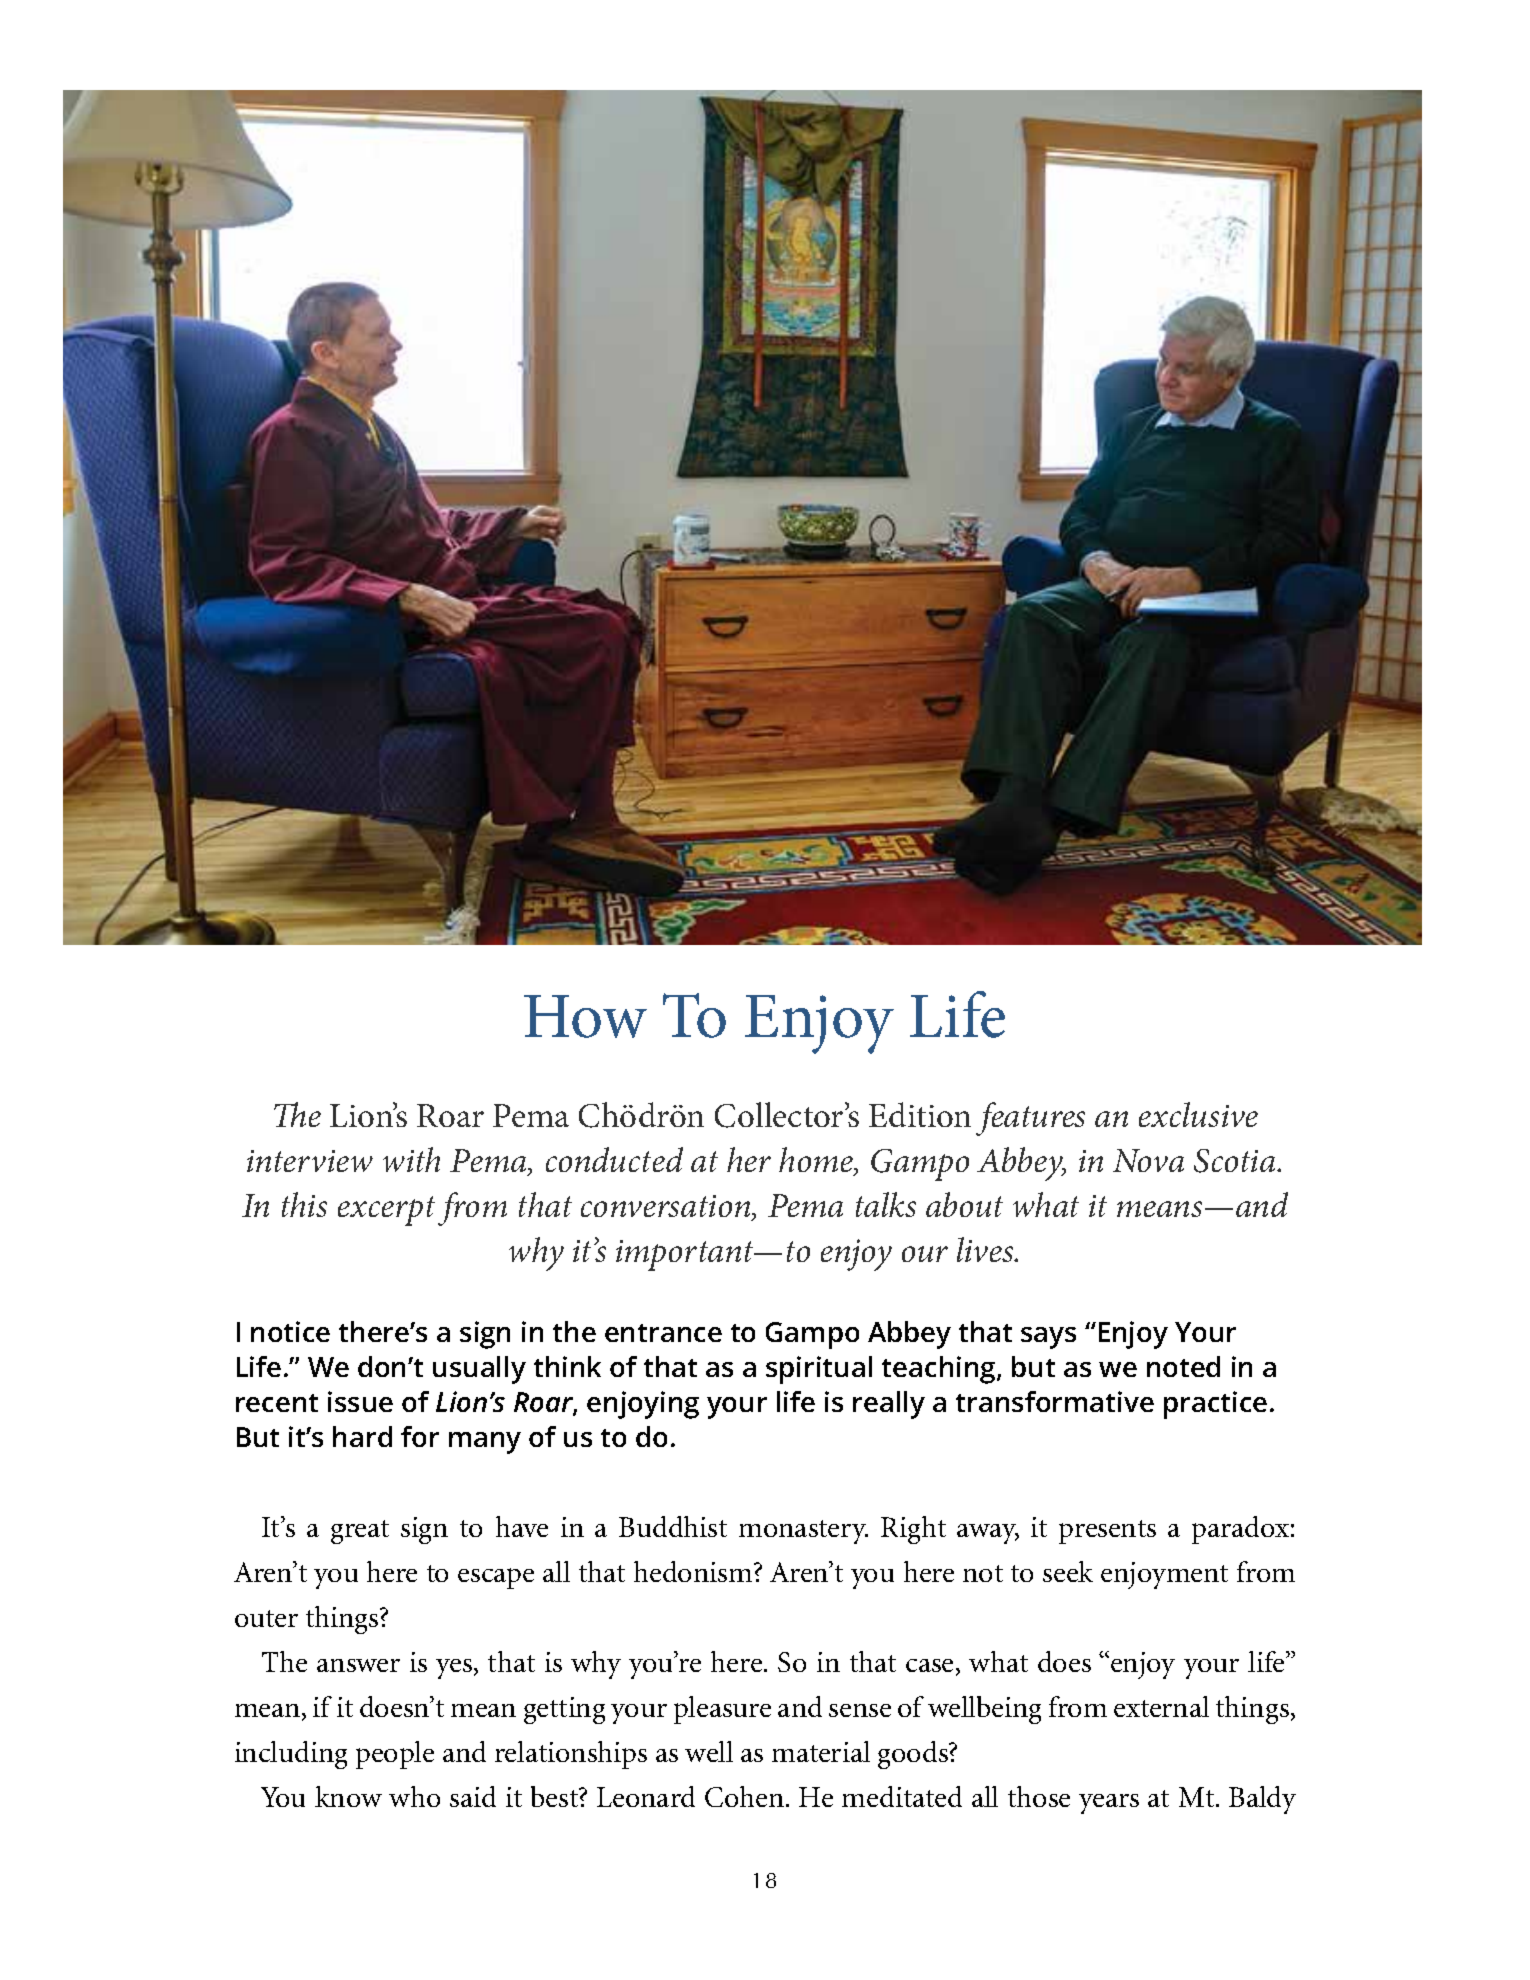  What do you see at coordinates (585, 1016) in the screenshot?
I see `How` at bounding box center [585, 1016].
